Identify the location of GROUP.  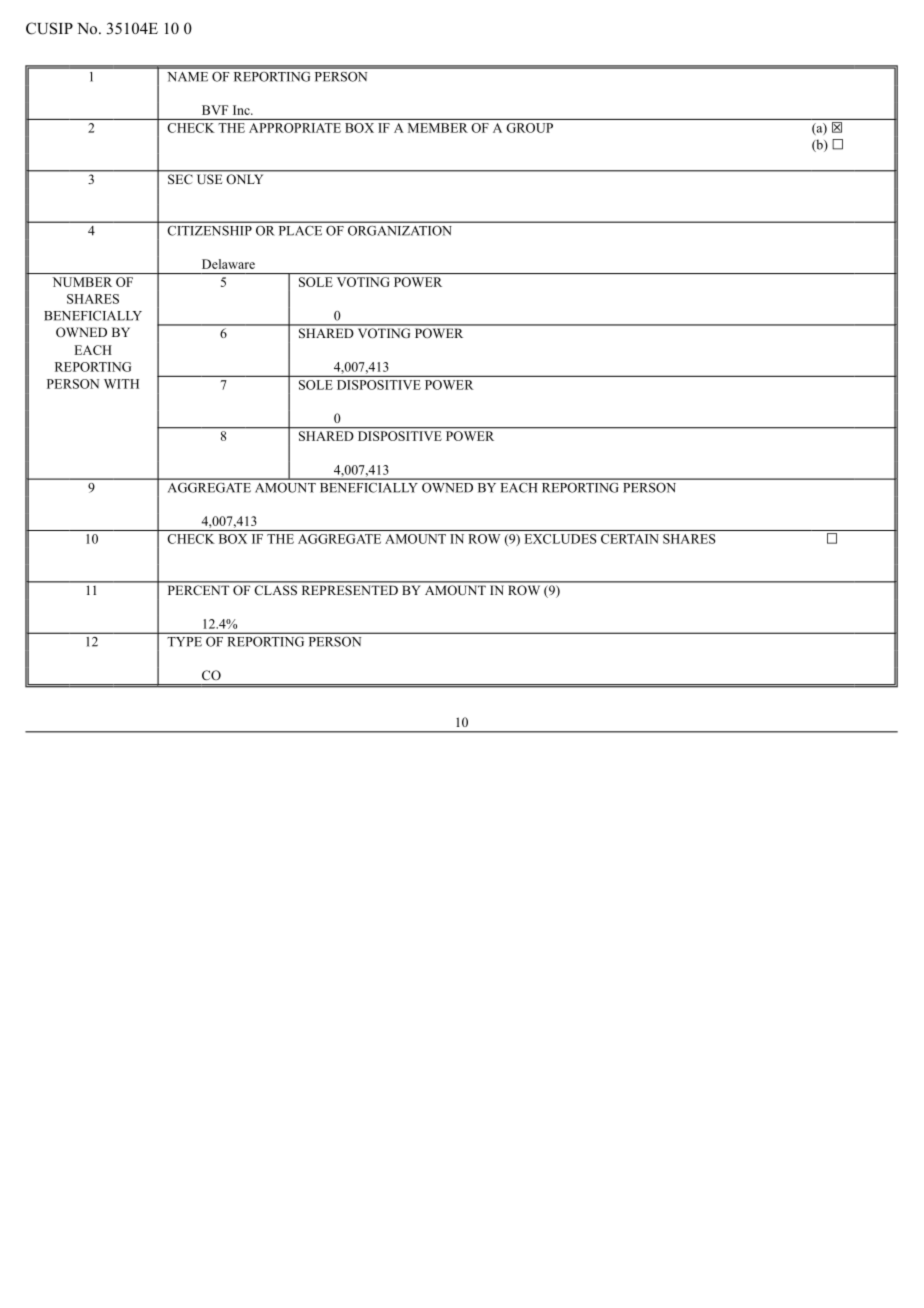
(530, 128).
